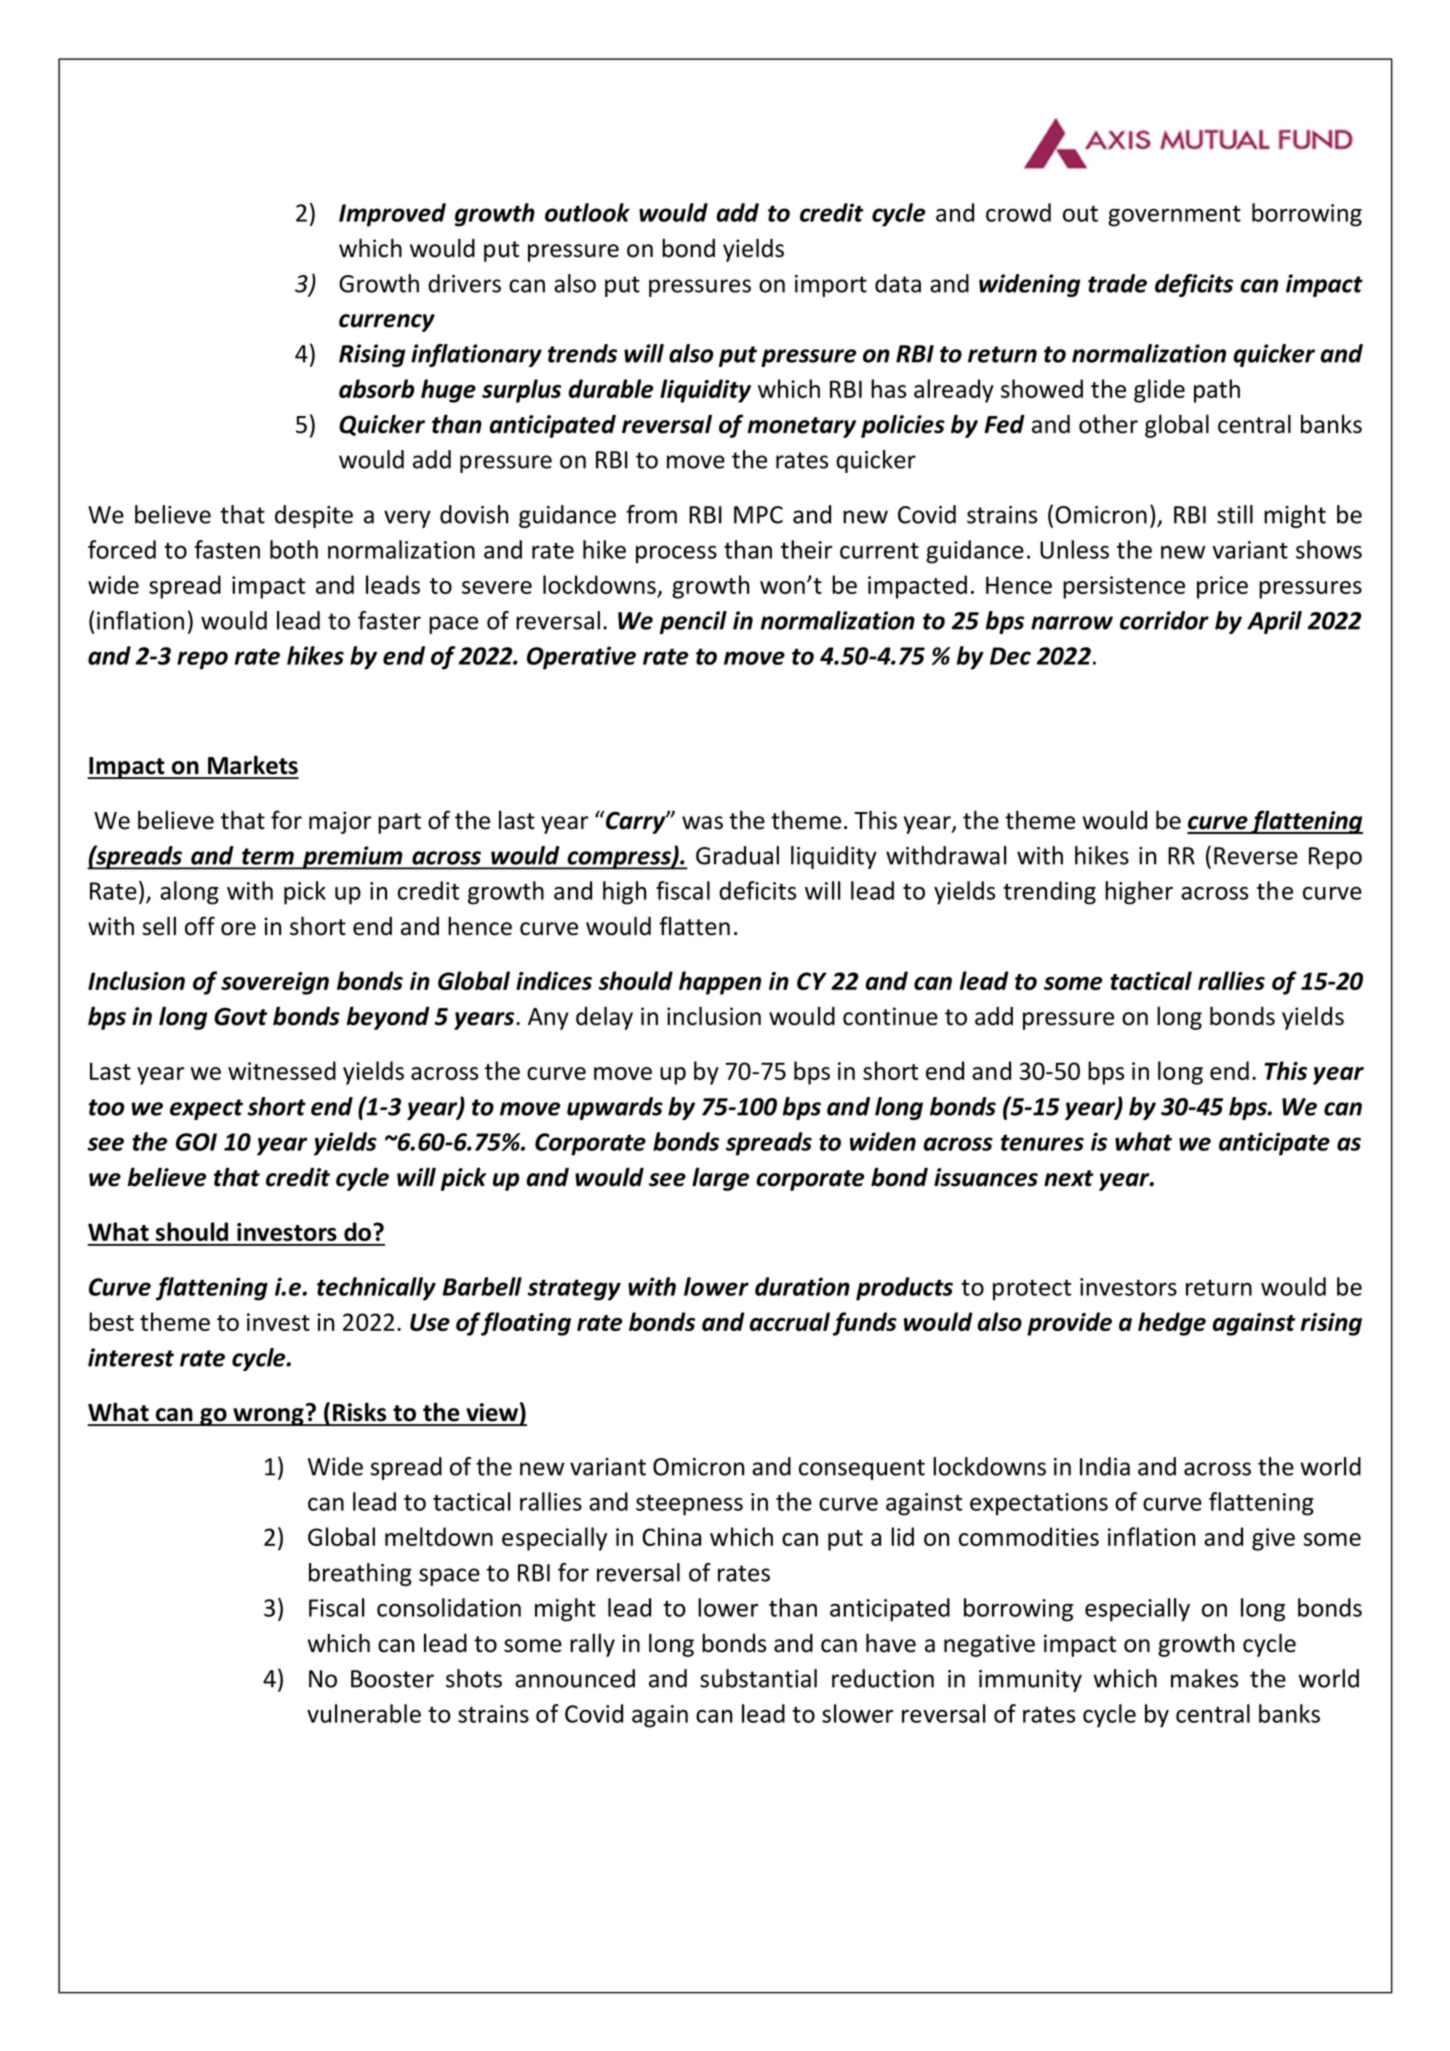 The image size is (1450, 2051). Describe the element at coordinates (831, 286) in the screenshot. I see `import` at that location.
